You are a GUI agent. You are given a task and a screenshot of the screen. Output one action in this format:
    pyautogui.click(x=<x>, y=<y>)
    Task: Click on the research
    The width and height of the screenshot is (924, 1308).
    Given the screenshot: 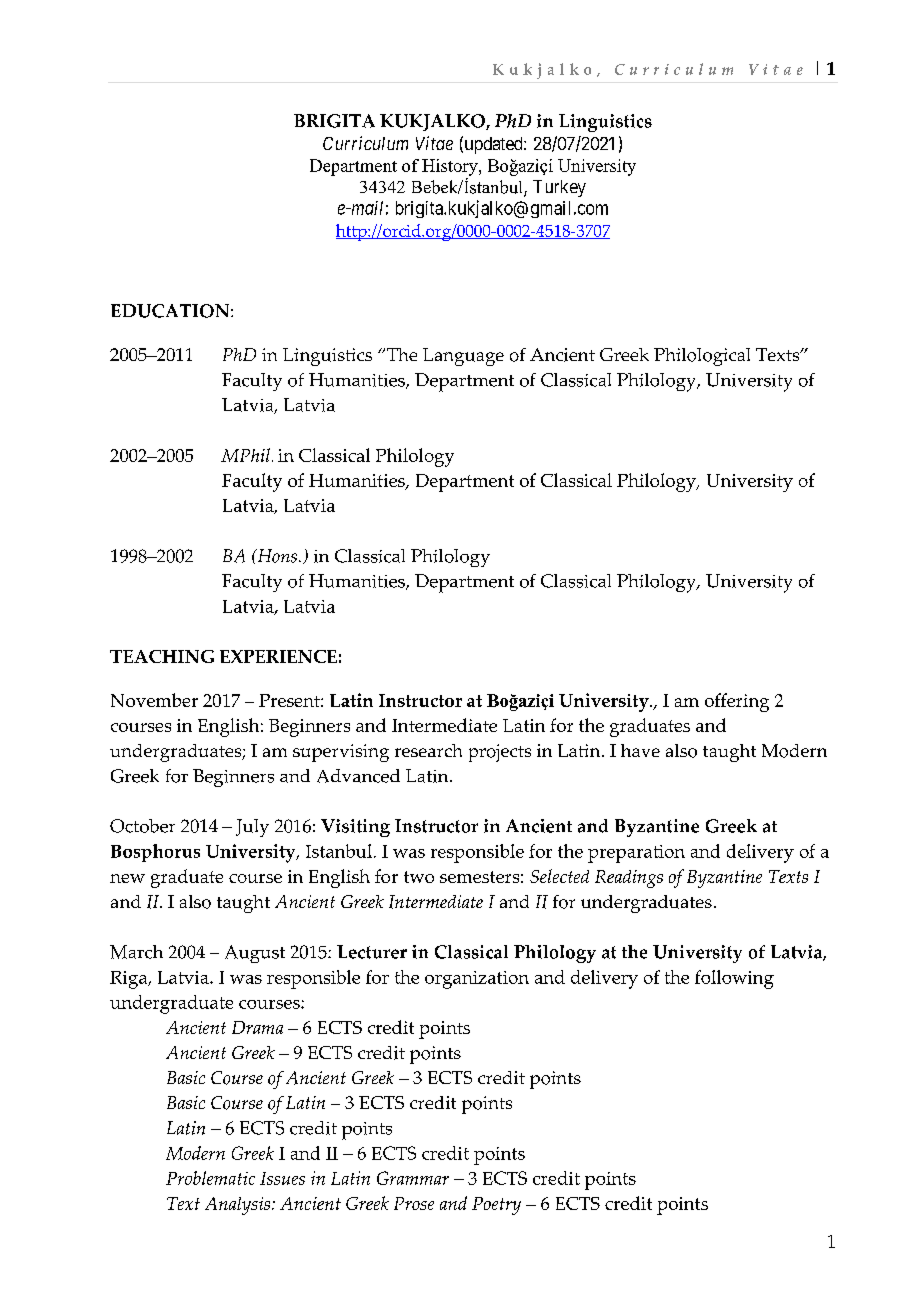 What is the action you would take?
    pyautogui.click(x=428, y=750)
